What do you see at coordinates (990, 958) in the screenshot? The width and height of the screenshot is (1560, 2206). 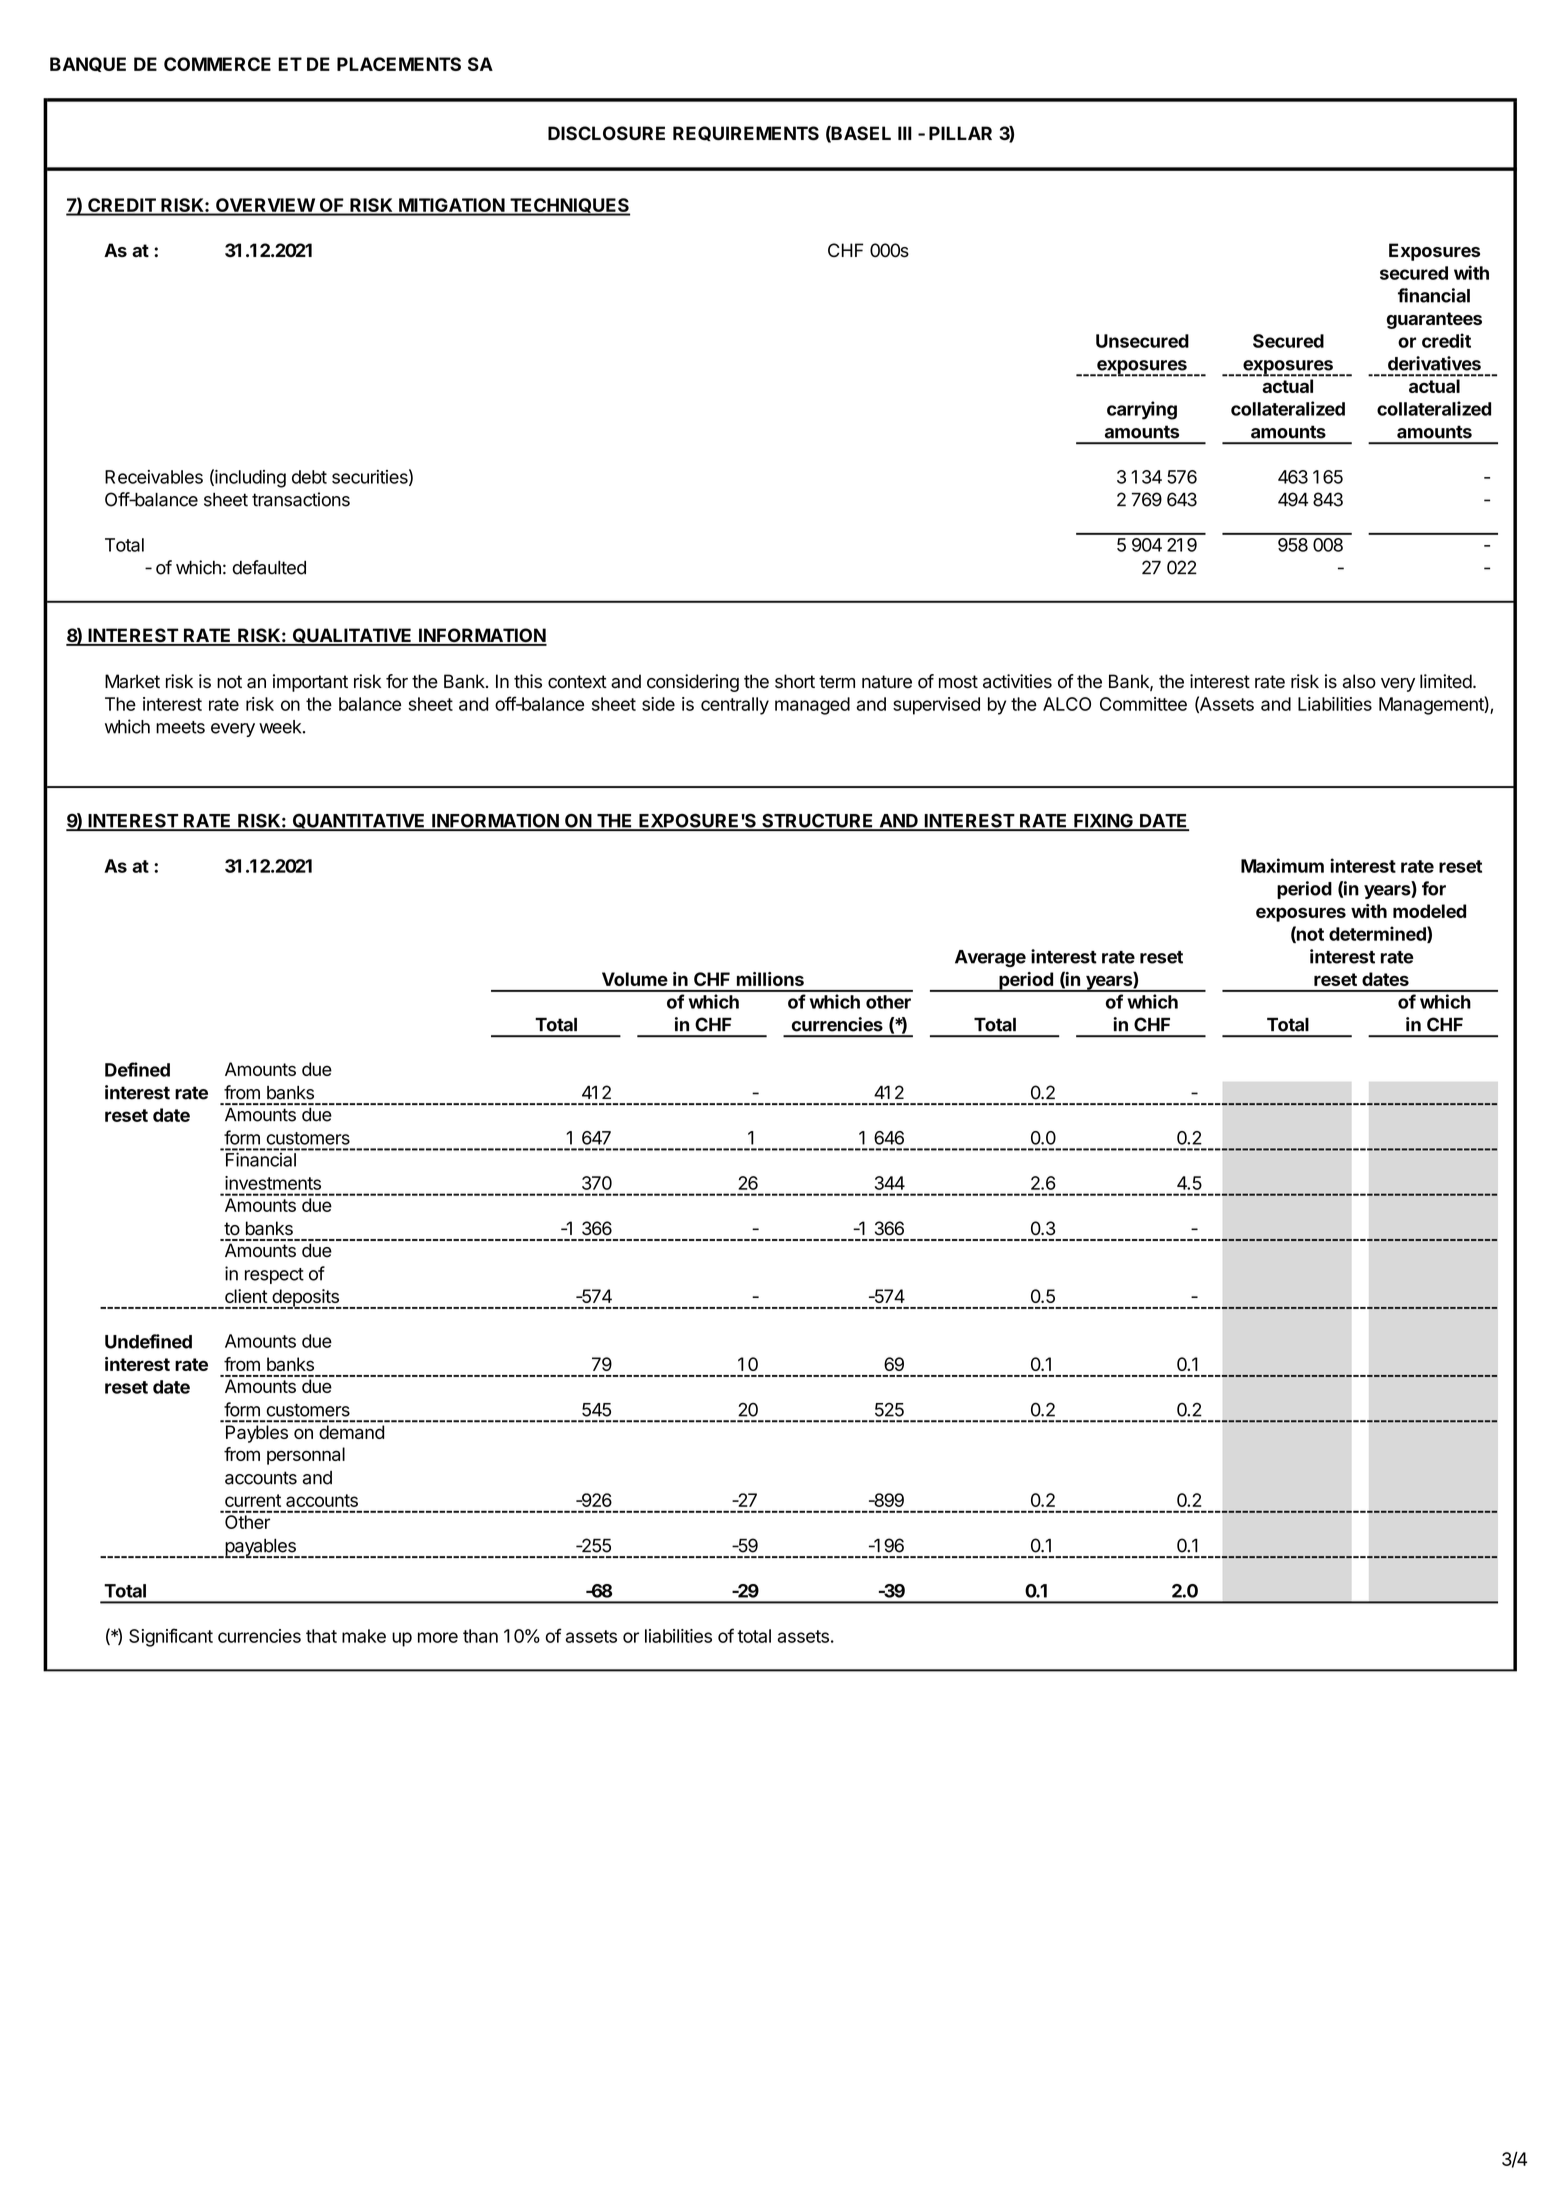 I see `Average` at bounding box center [990, 958].
